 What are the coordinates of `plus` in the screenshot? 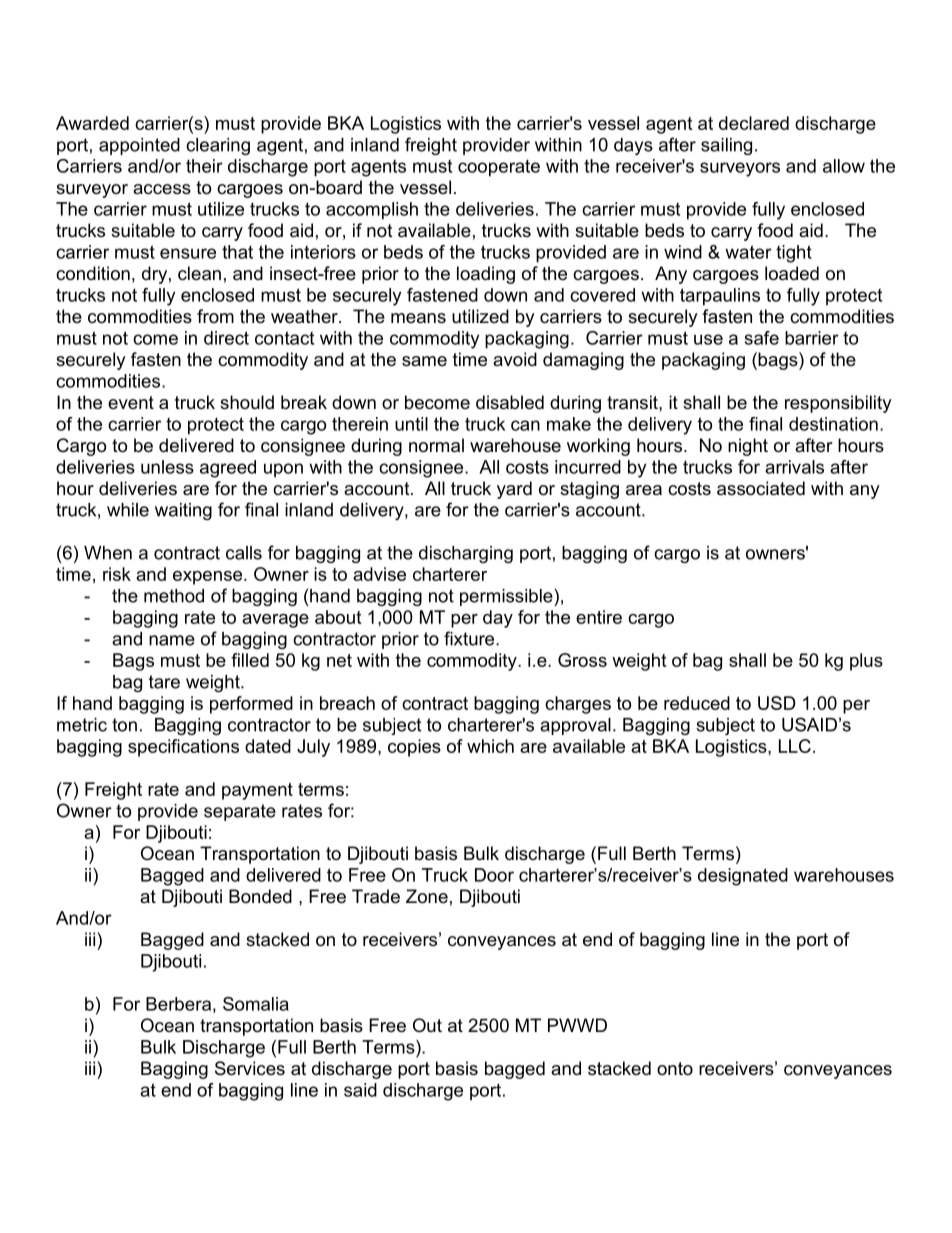 It's located at (866, 662).
